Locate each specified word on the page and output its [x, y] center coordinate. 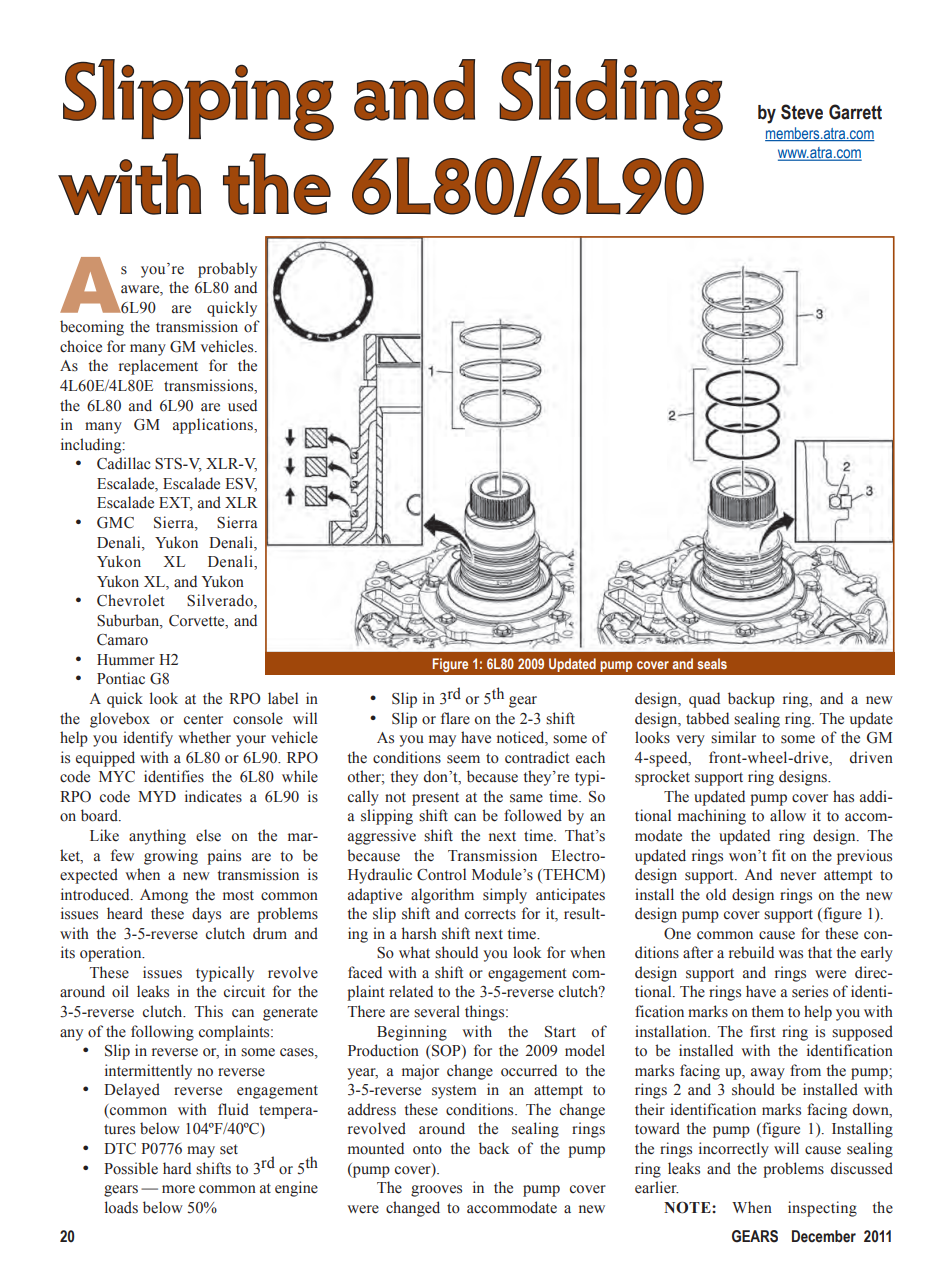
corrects [490, 914]
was [790, 954]
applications [214, 426]
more [178, 1189]
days [206, 915]
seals [712, 663]
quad [704, 700]
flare [455, 718]
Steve [802, 112]
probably [227, 270]
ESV [241, 485]
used [242, 405]
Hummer [126, 660]
